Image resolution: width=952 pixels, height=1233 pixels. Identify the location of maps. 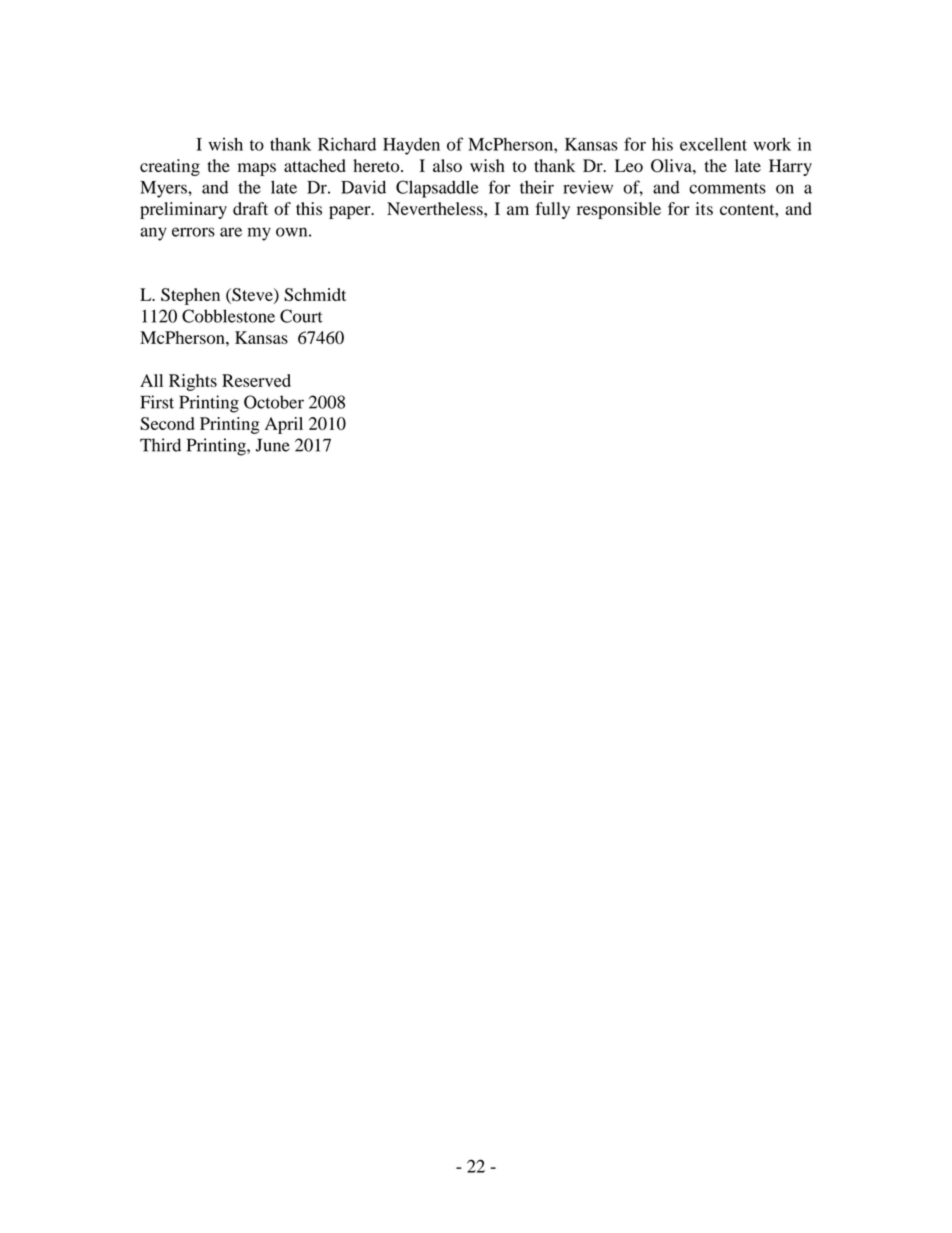
(257, 169).
